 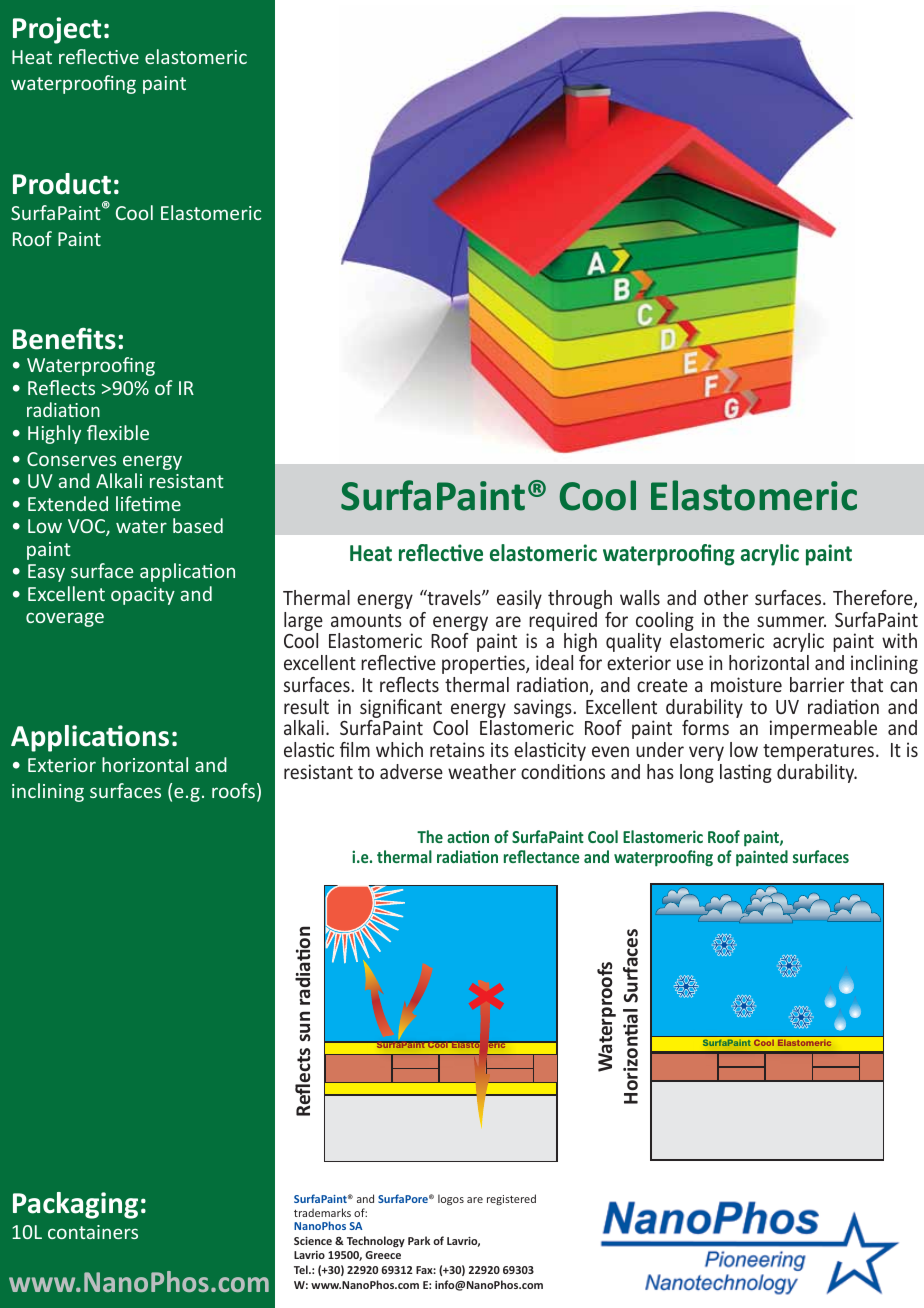 What do you see at coordinates (726, 597) in the screenshot?
I see `other` at bounding box center [726, 597].
